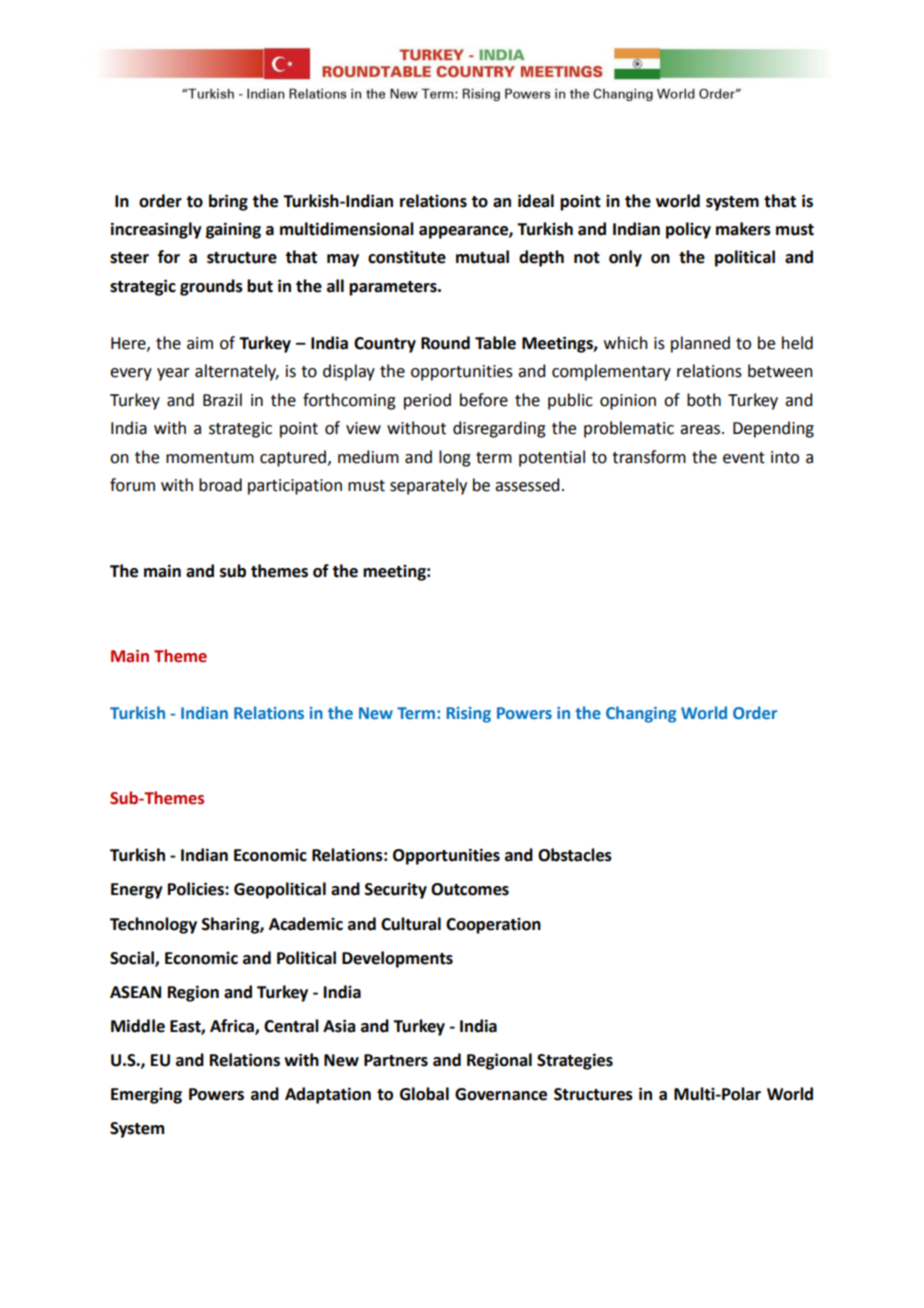 The image size is (924, 1308). Describe the element at coordinates (428, 486) in the screenshot. I see `separately` at that location.
